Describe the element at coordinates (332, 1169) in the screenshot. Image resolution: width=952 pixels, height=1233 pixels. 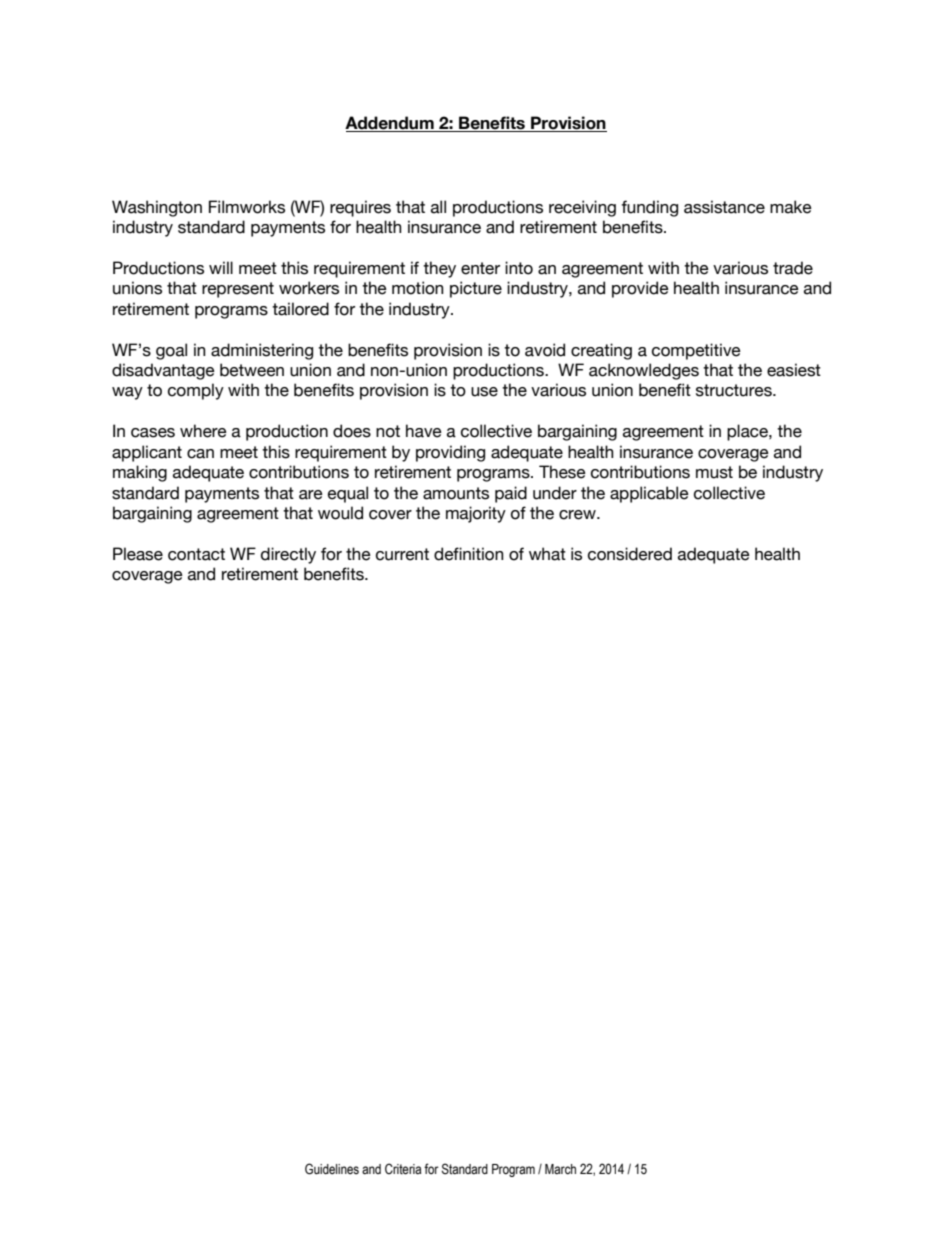
I see `Guidelines` at that location.
